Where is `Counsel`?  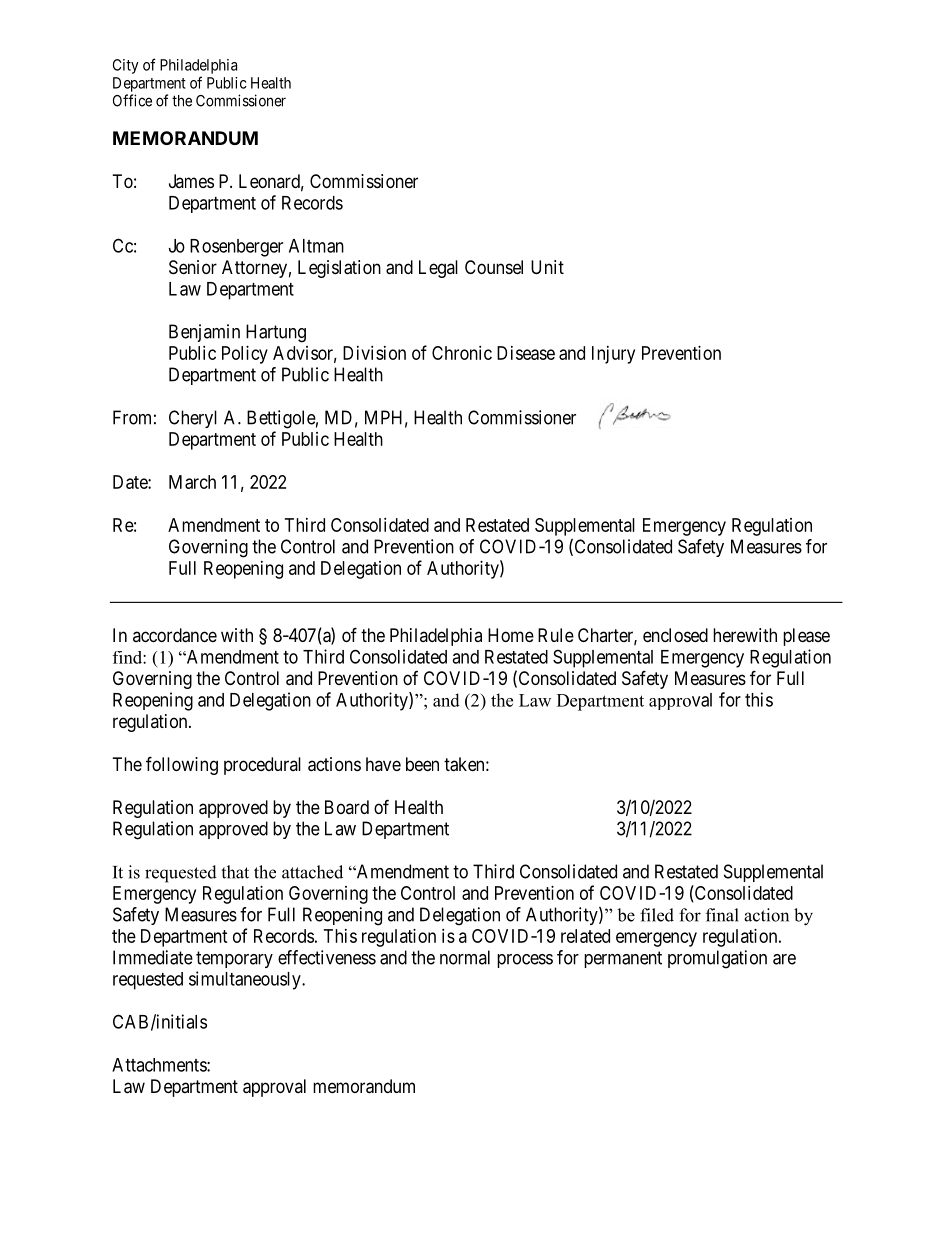 Counsel is located at coordinates (494, 267).
